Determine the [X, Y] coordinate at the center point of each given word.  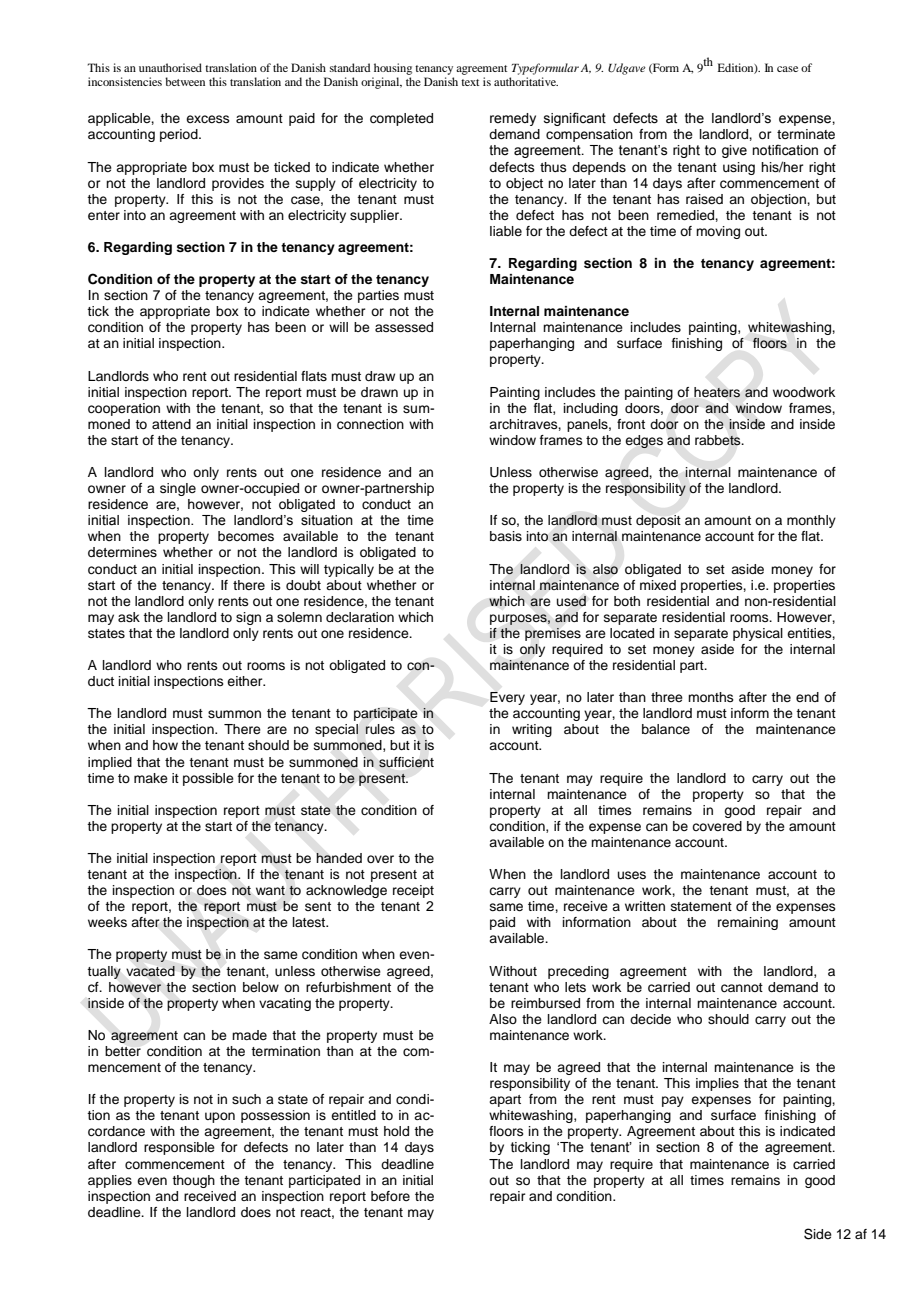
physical [758, 634]
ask [129, 617]
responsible [179, 1148]
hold [396, 1131]
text [470, 82]
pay [673, 1101]
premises [553, 634]
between [185, 81]
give [734, 151]
